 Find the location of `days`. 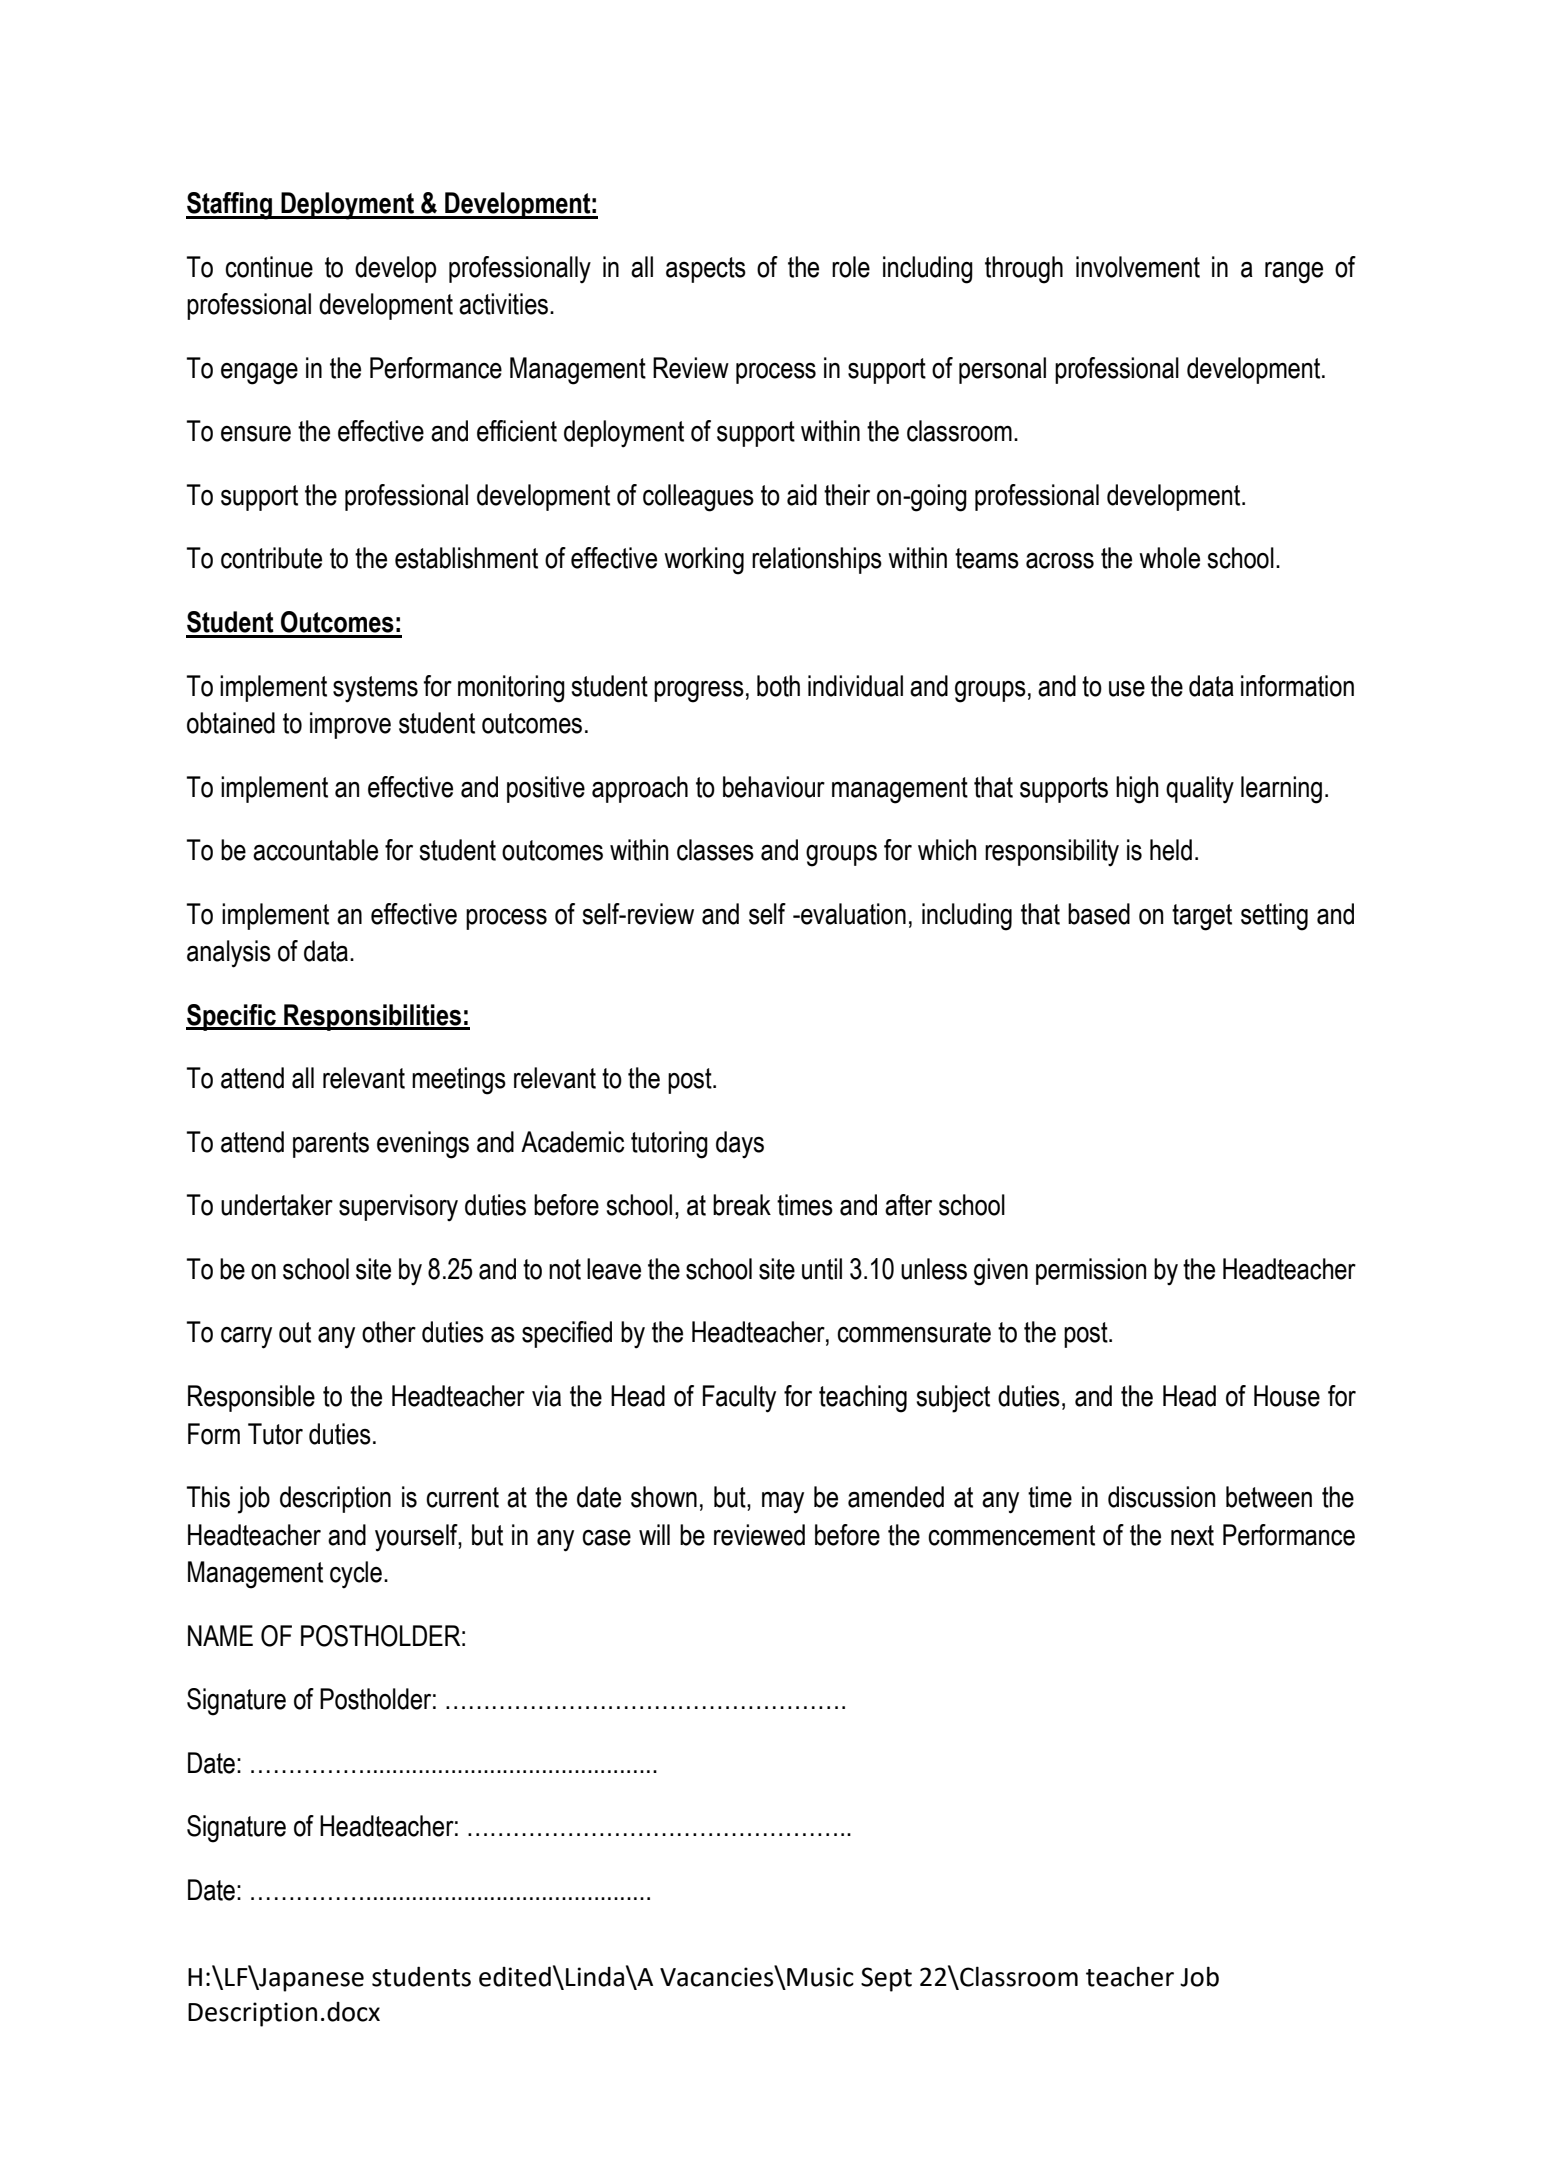

days is located at coordinates (740, 1145).
